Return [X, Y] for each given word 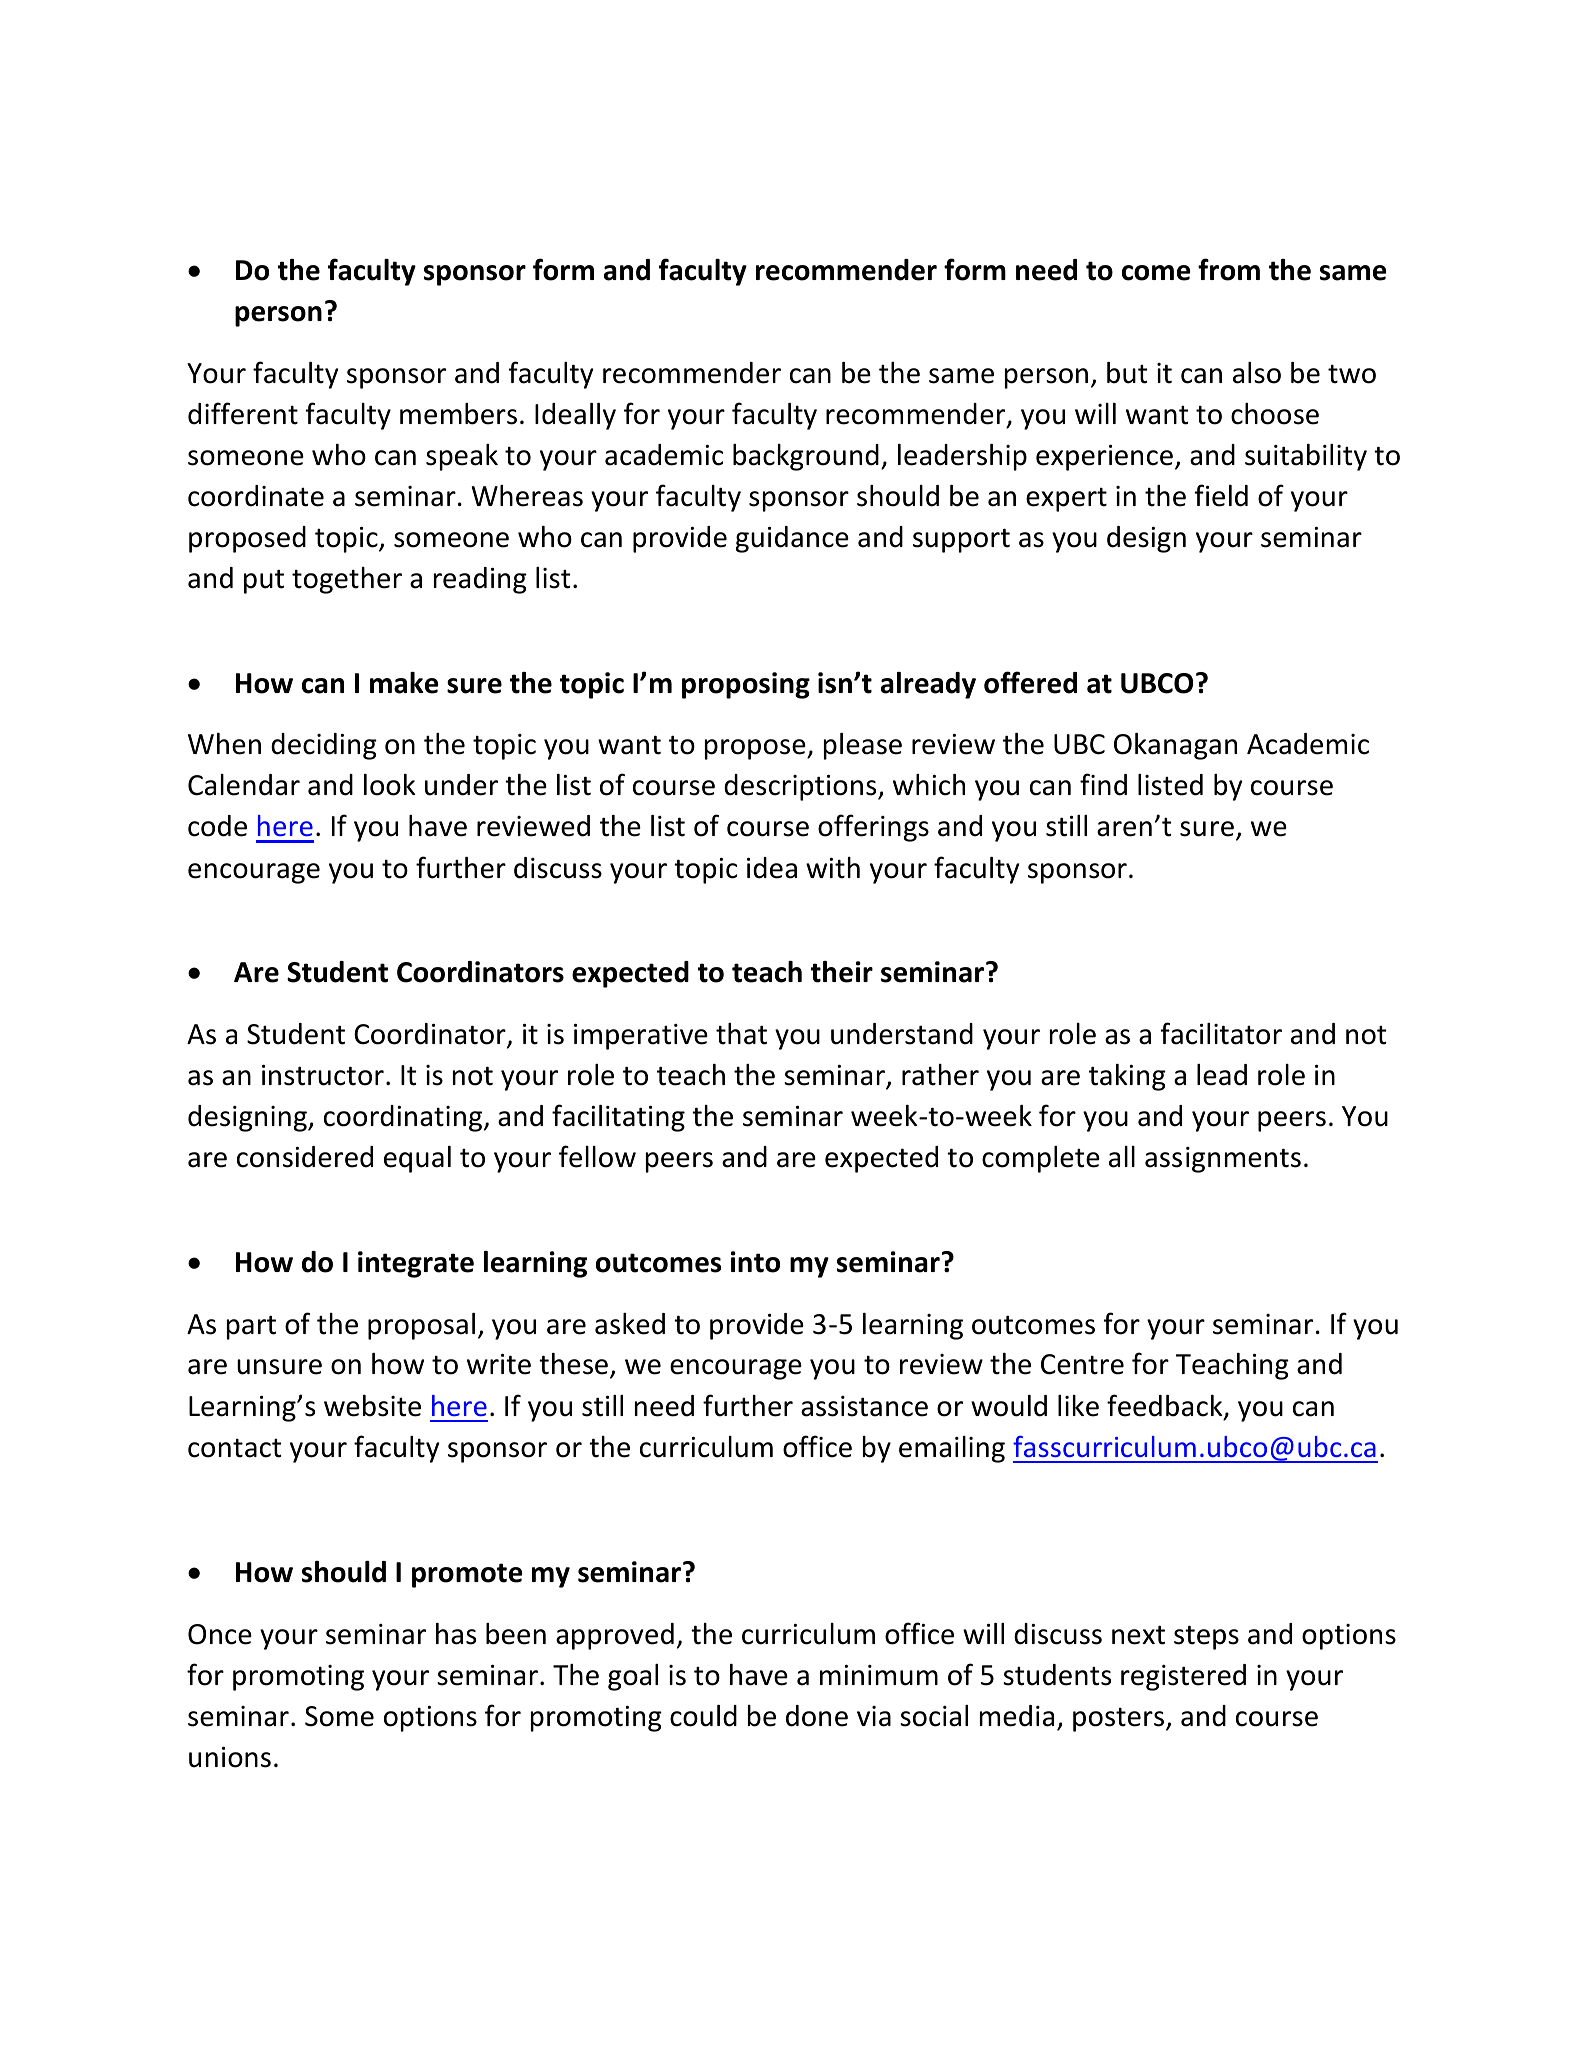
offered [1030, 682]
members [458, 414]
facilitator [1221, 1033]
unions [230, 1757]
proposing [746, 685]
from [1229, 269]
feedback [1166, 1406]
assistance [864, 1406]
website [372, 1406]
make [404, 683]
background [806, 457]
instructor [323, 1075]
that [741, 1034]
